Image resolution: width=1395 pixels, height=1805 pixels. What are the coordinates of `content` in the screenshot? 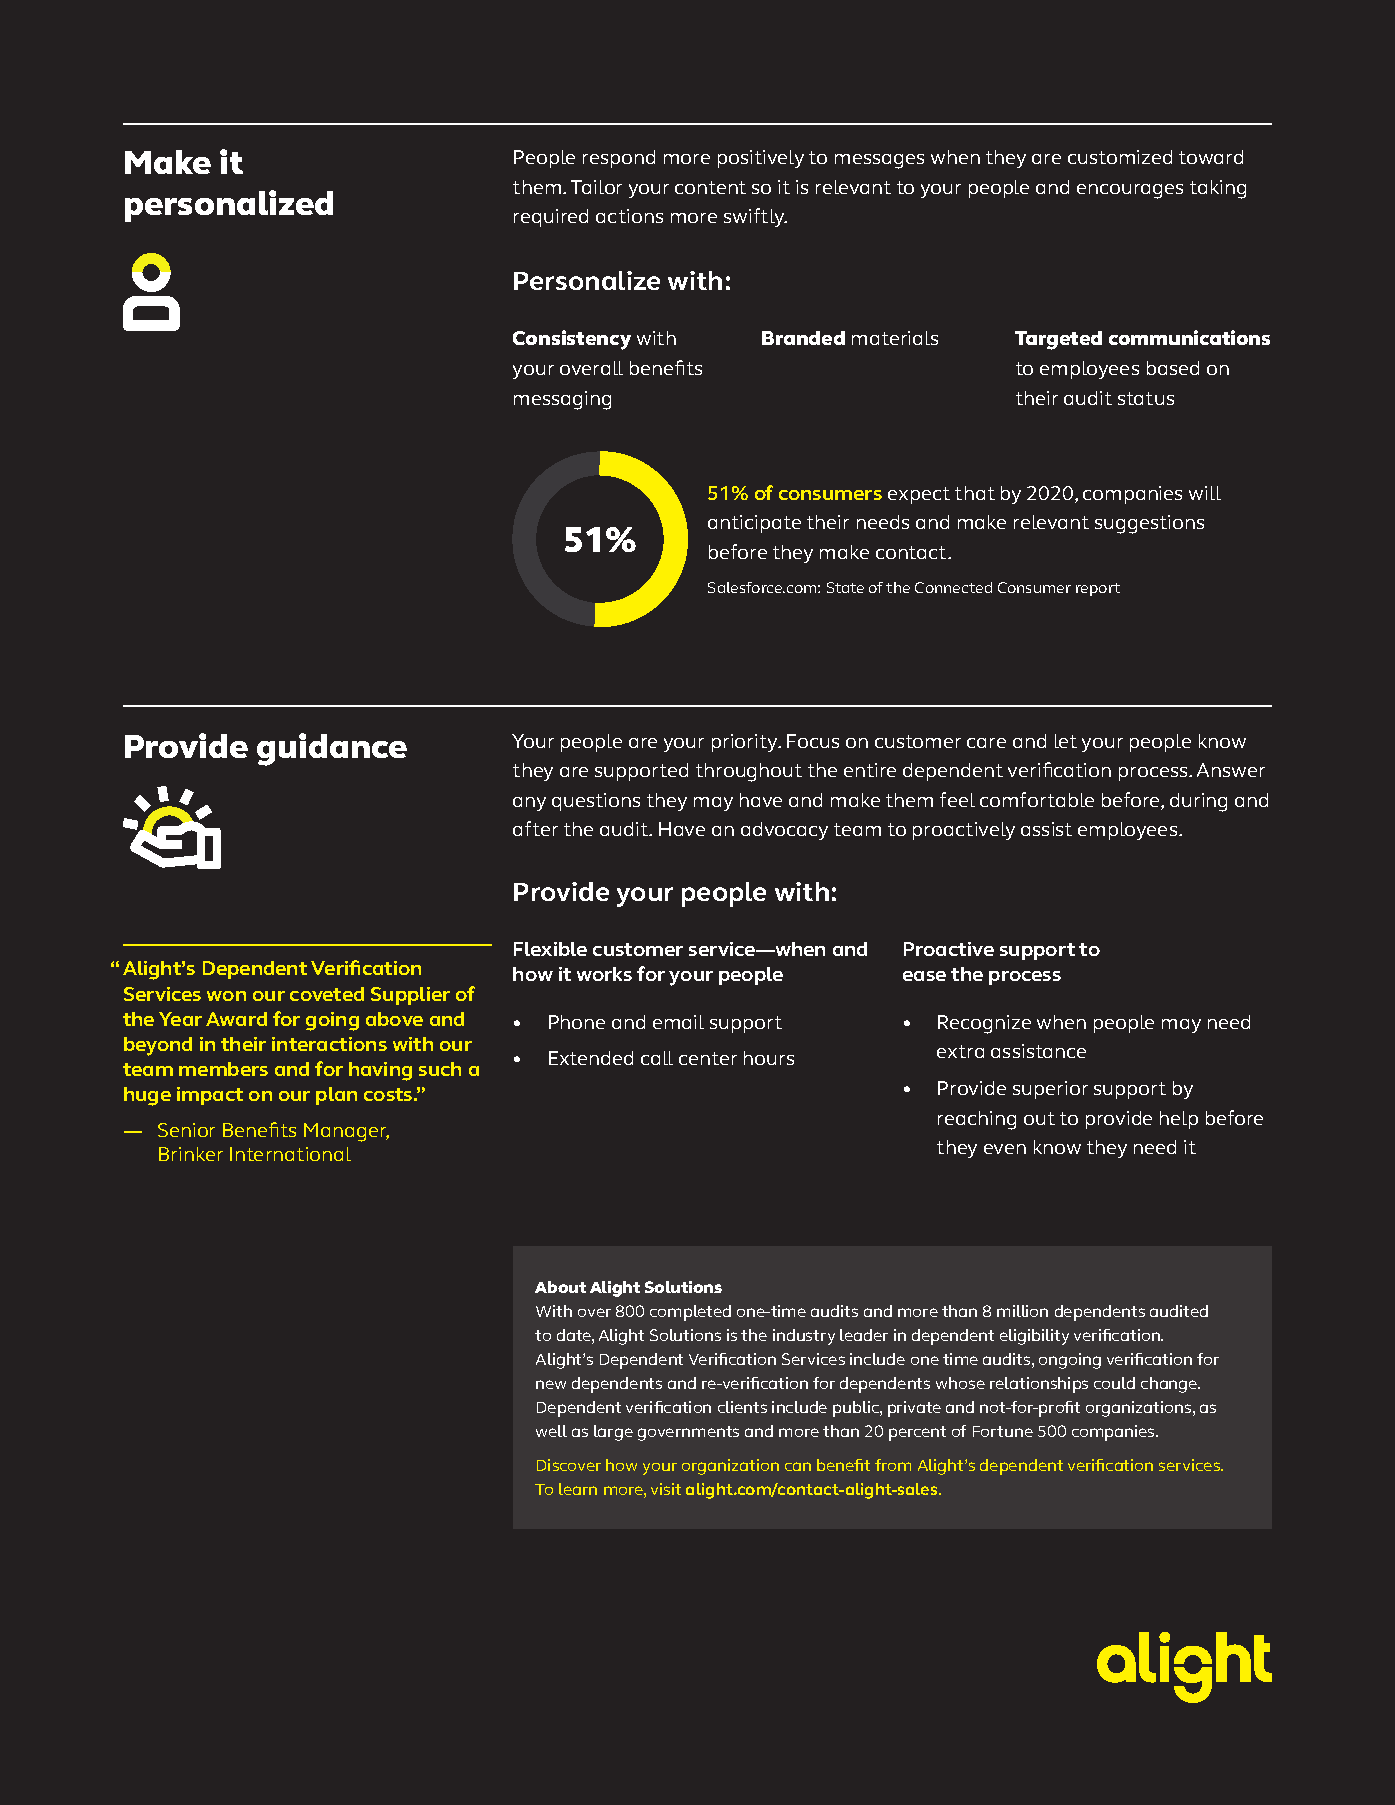 It's located at (710, 187).
